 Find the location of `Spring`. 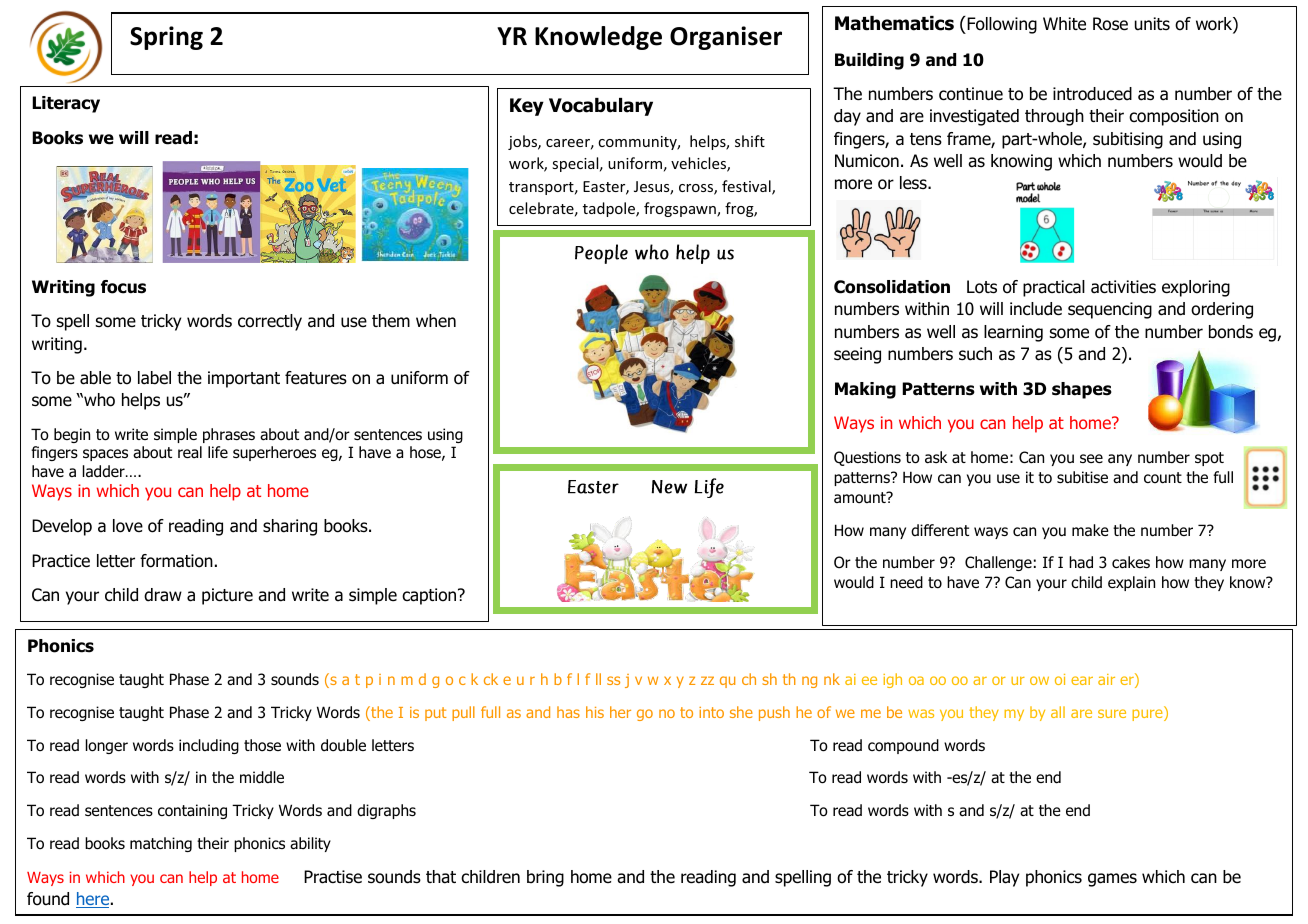

Spring is located at coordinates (166, 38).
